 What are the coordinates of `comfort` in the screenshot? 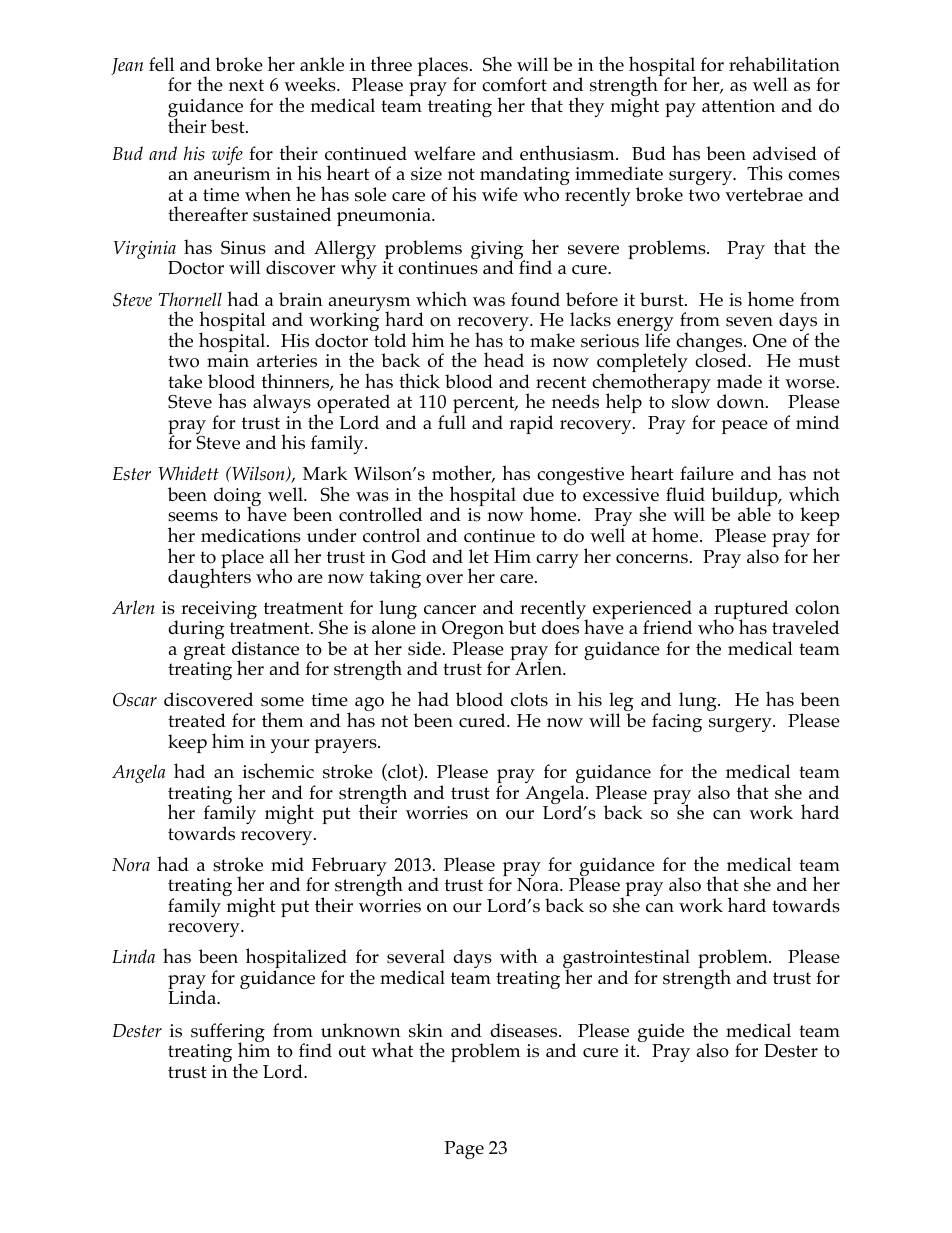 It's located at (514, 84).
